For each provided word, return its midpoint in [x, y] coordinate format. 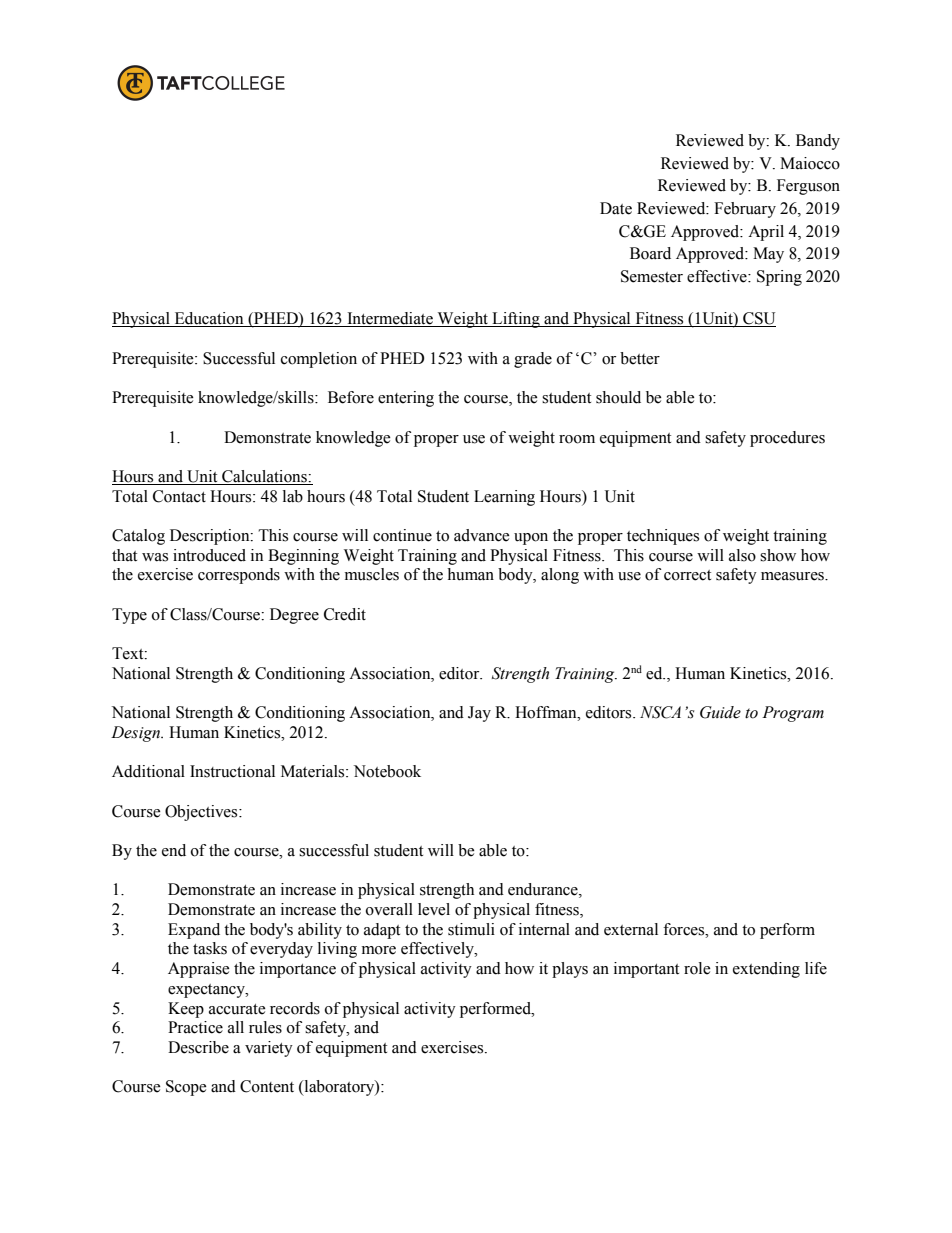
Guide [720, 712]
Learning [504, 498]
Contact [179, 496]
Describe [198, 1047]
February [745, 210]
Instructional [232, 771]
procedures [787, 439]
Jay [479, 714]
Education [209, 319]
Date [616, 208]
